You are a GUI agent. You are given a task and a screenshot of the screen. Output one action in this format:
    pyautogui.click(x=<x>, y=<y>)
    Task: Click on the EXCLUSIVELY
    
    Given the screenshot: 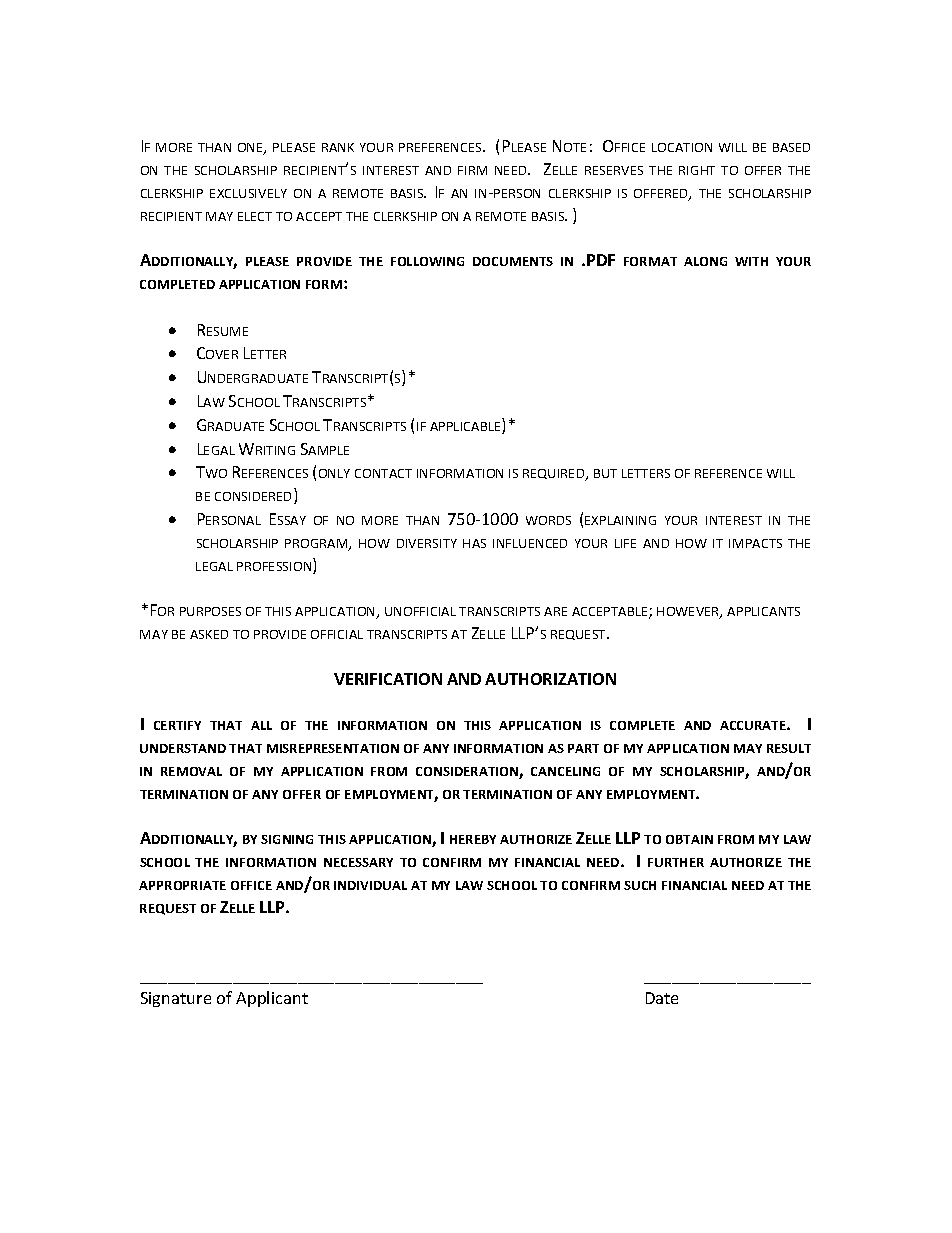 What is the action you would take?
    pyautogui.click(x=248, y=193)
